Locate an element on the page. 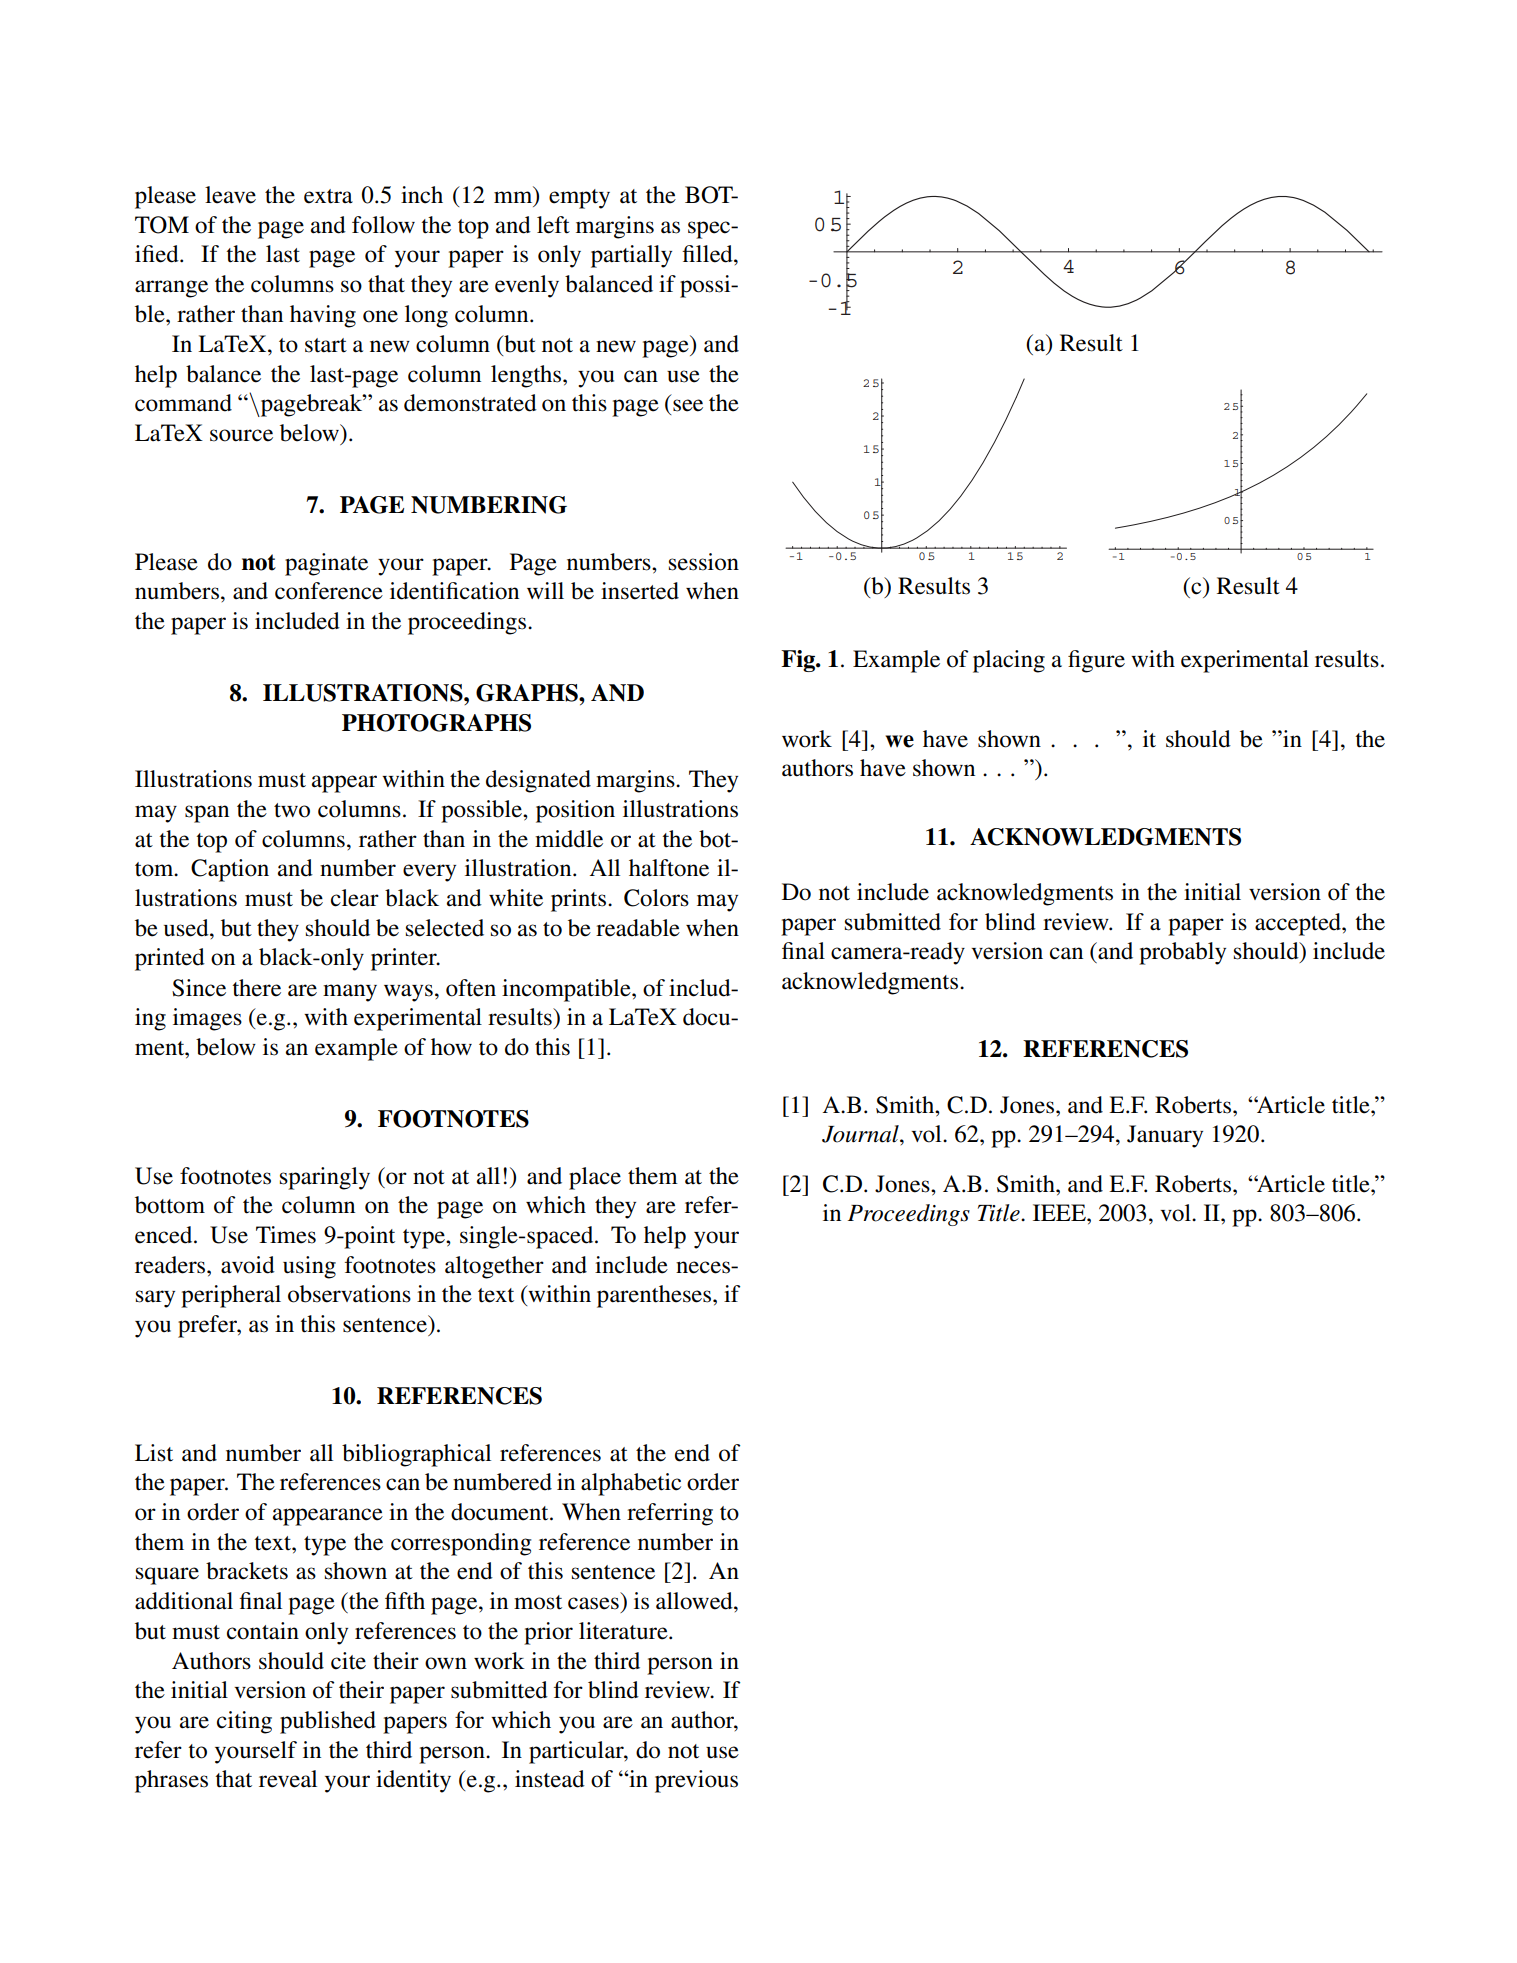  previous is located at coordinates (696, 1781).
